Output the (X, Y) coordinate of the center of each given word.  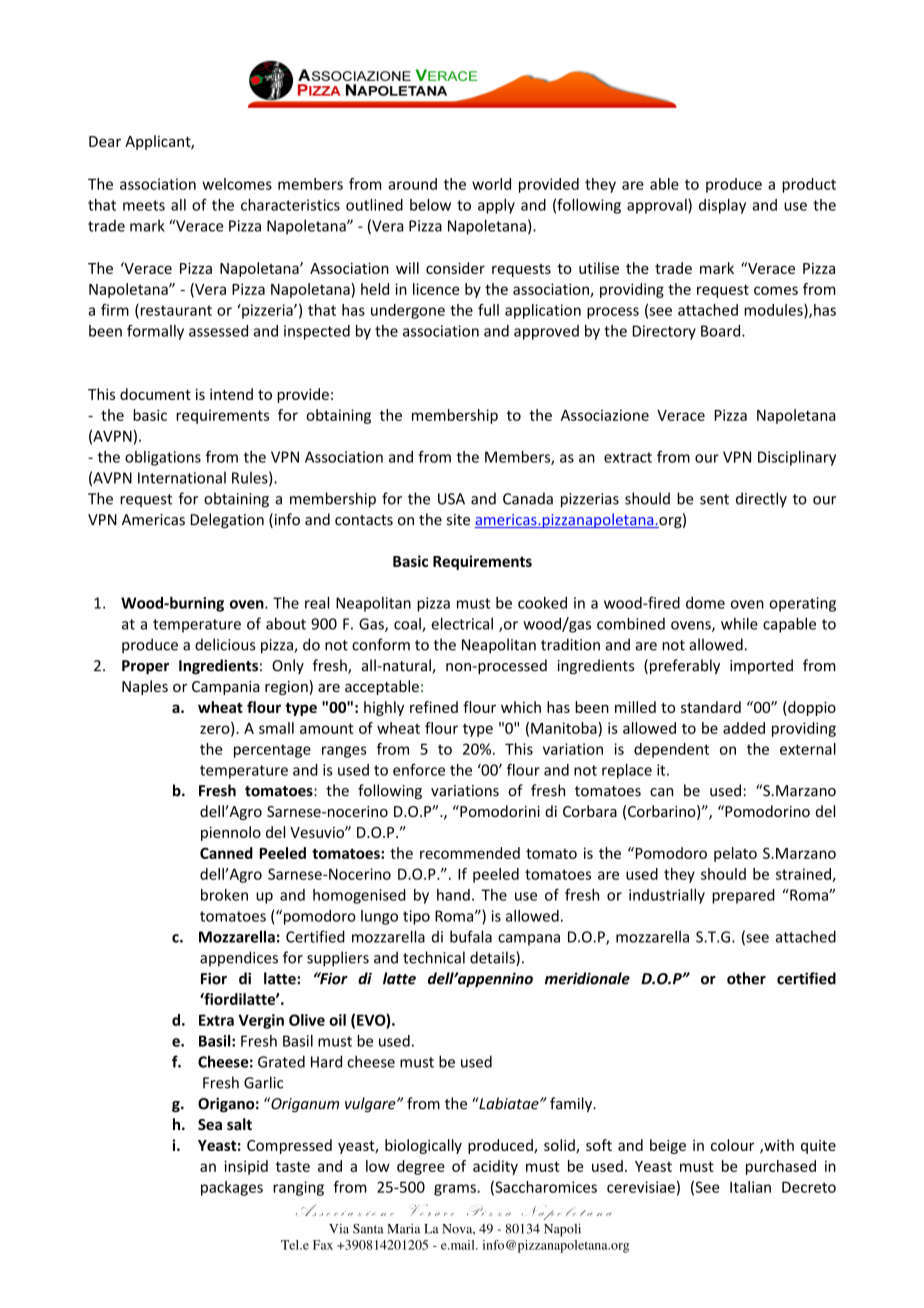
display (722, 206)
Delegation (227, 520)
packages (232, 1188)
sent (714, 499)
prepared (743, 896)
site (458, 520)
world (491, 184)
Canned (226, 853)
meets (144, 205)
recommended (470, 853)
